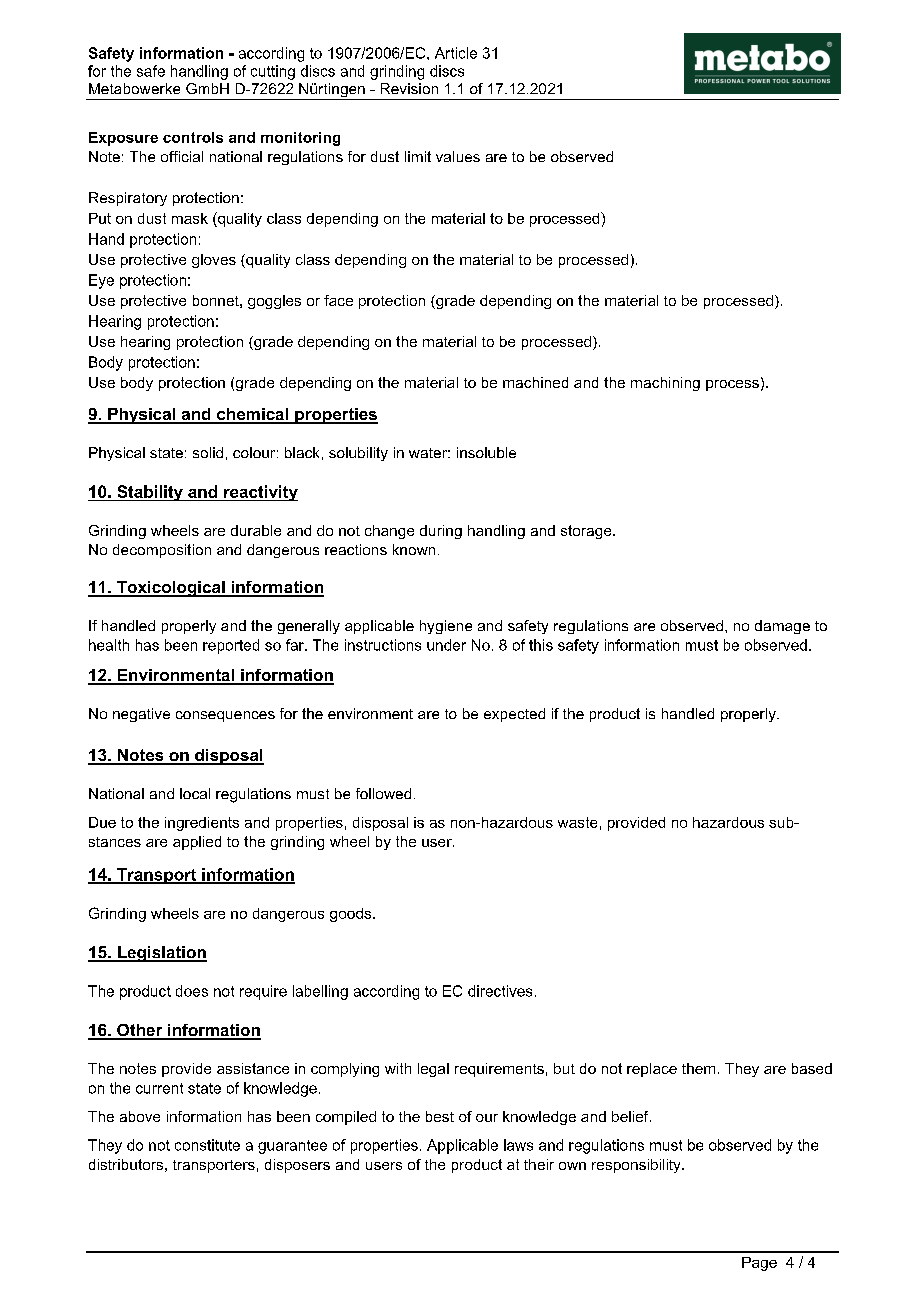  What do you see at coordinates (207, 1145) in the screenshot?
I see `constitute` at bounding box center [207, 1145].
